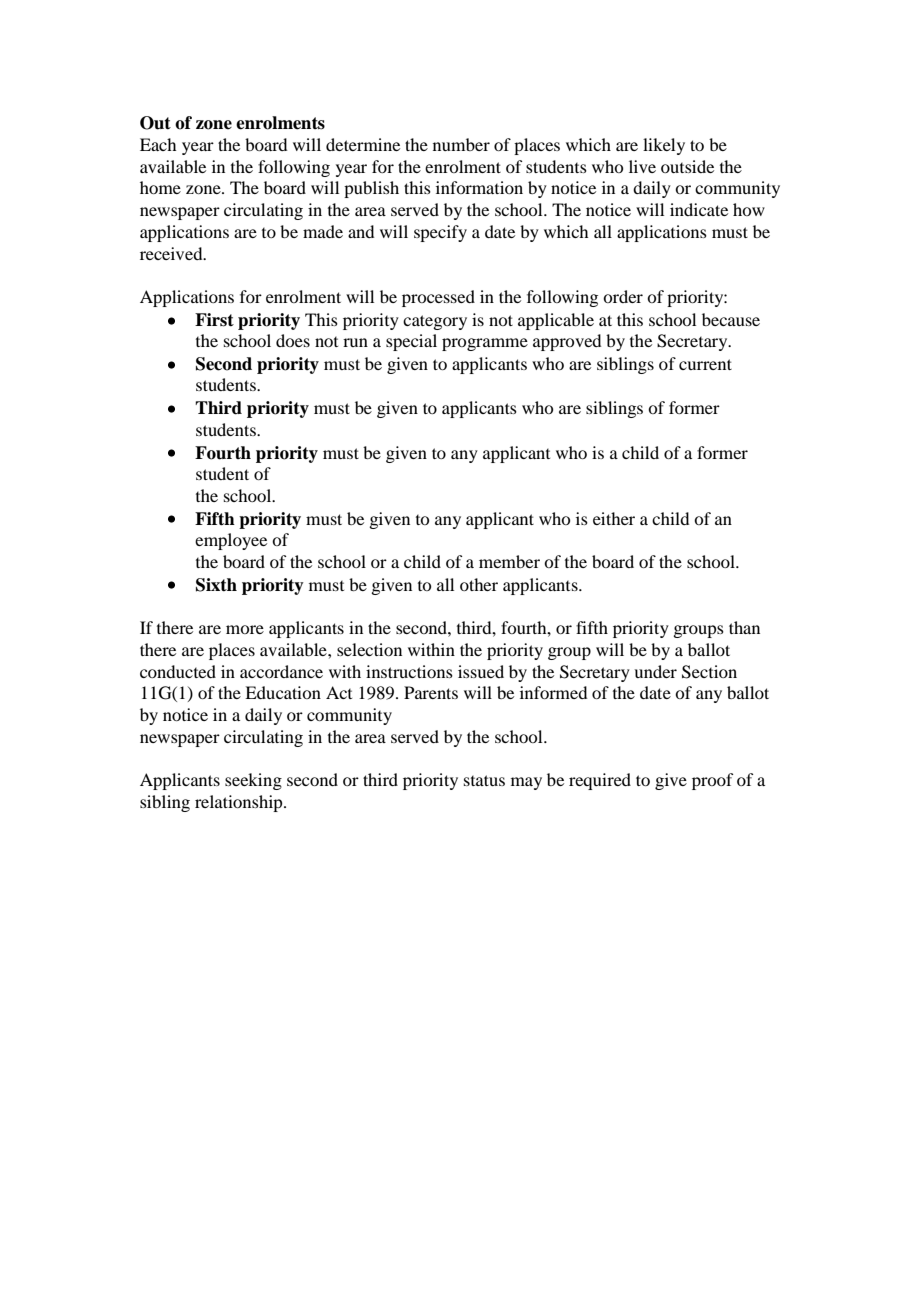  What do you see at coordinates (614, 518) in the document?
I see `either` at bounding box center [614, 518].
